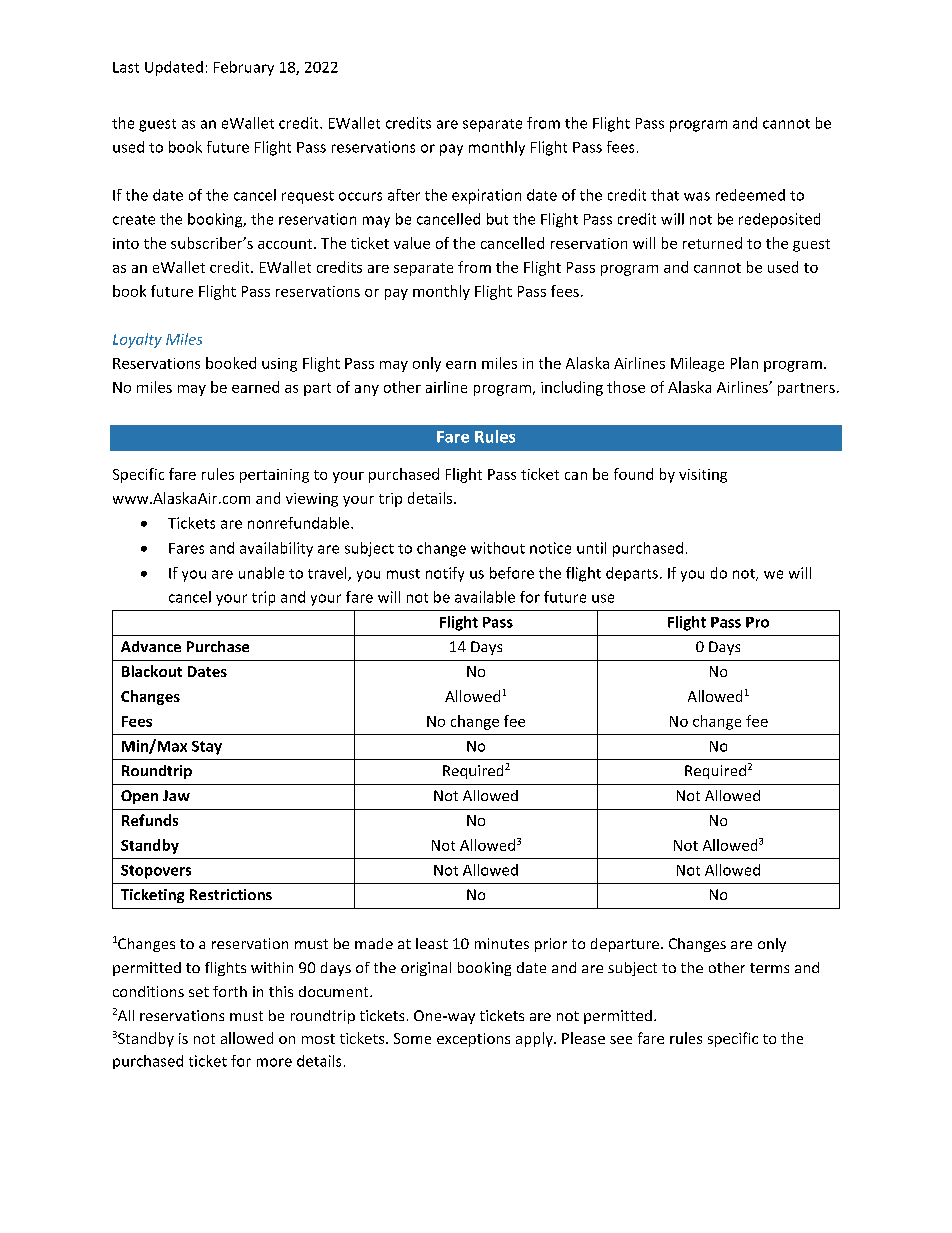 This screenshot has height=1233, width=952. Describe the element at coordinates (769, 968) in the screenshot. I see `terms` at that location.
